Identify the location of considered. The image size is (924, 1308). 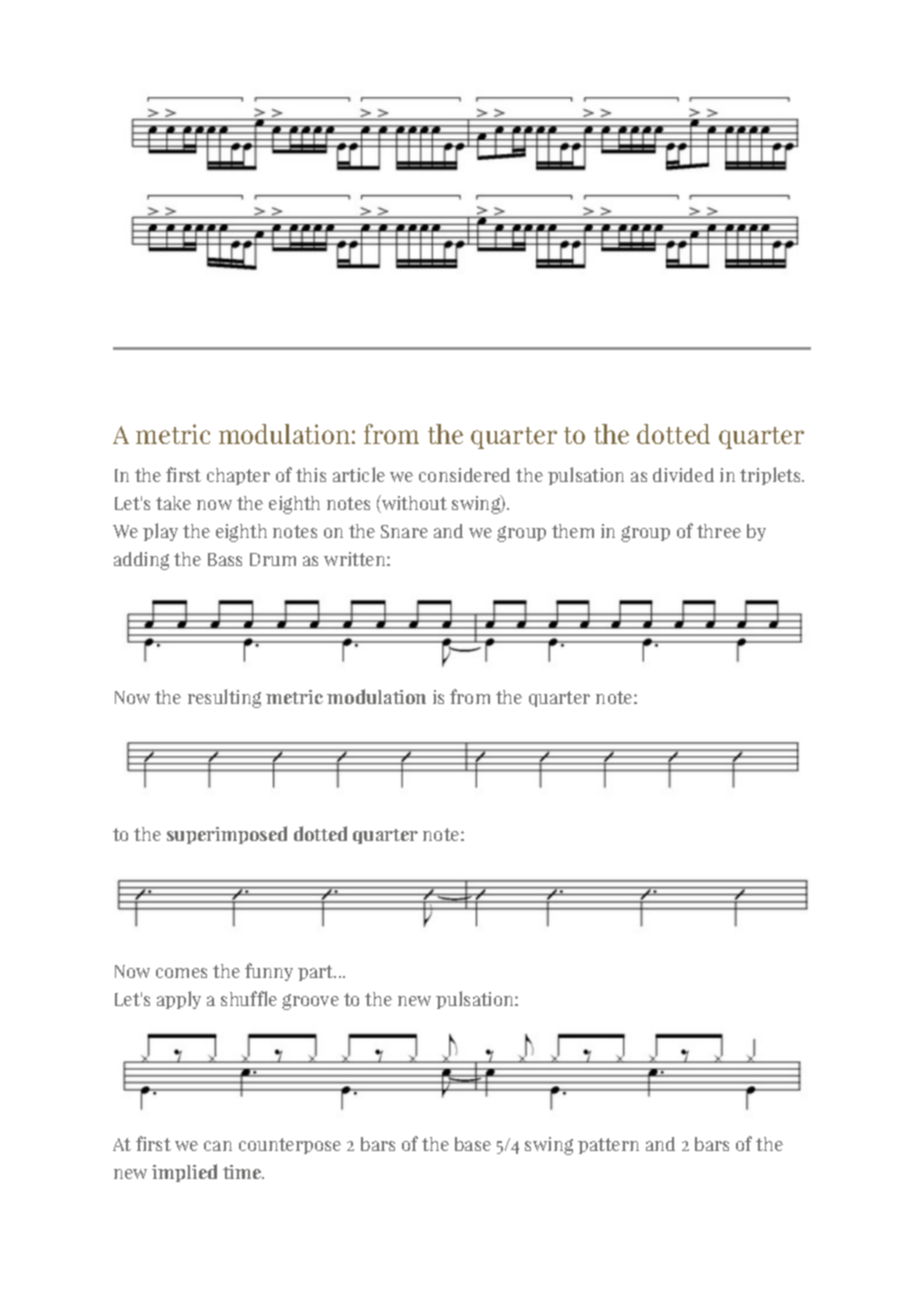
(464, 475).
